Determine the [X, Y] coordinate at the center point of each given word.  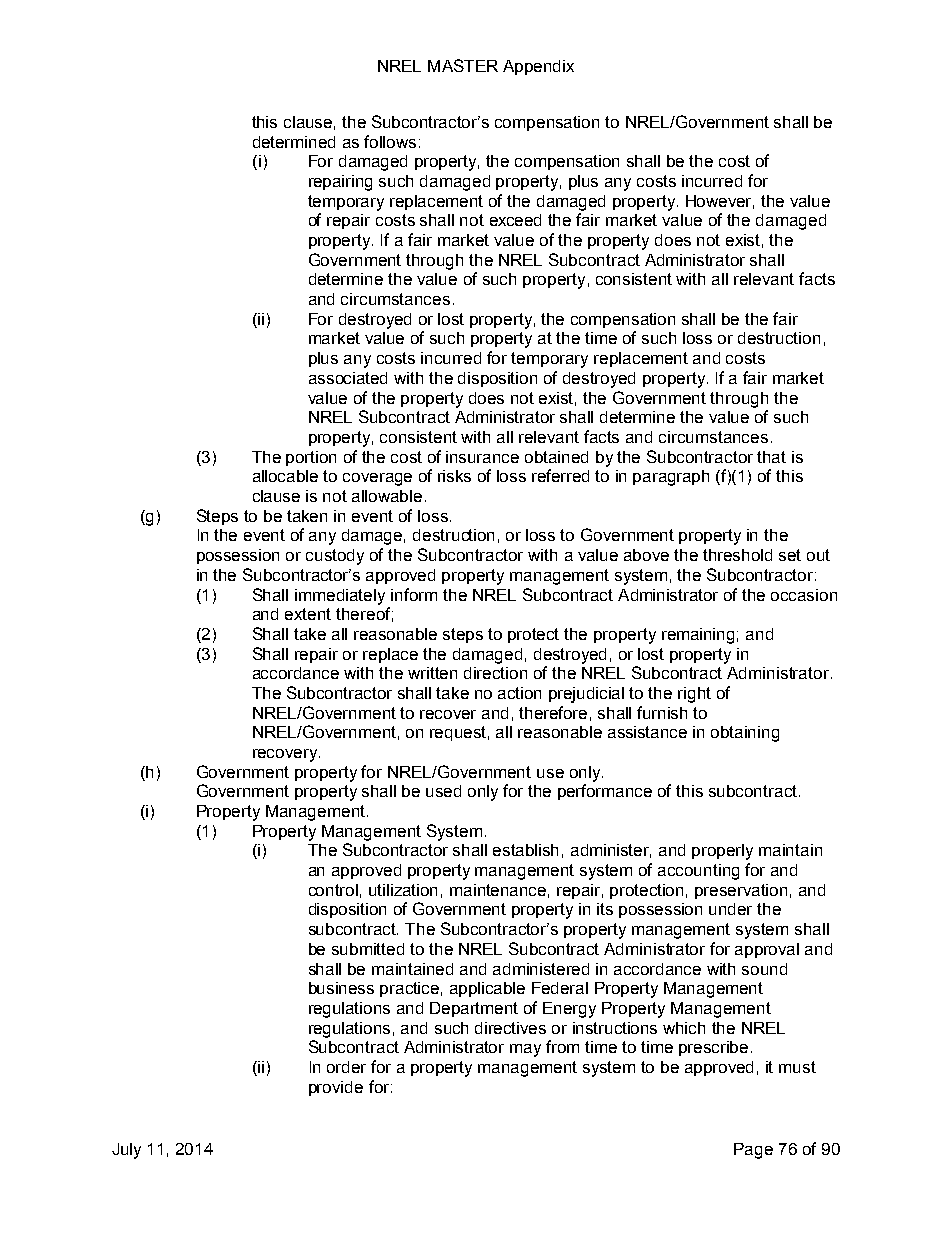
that [771, 457]
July [126, 1151]
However [720, 202]
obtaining [745, 734]
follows [390, 141]
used [443, 791]
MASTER [463, 65]
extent [308, 614]
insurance [482, 457]
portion [311, 458]
